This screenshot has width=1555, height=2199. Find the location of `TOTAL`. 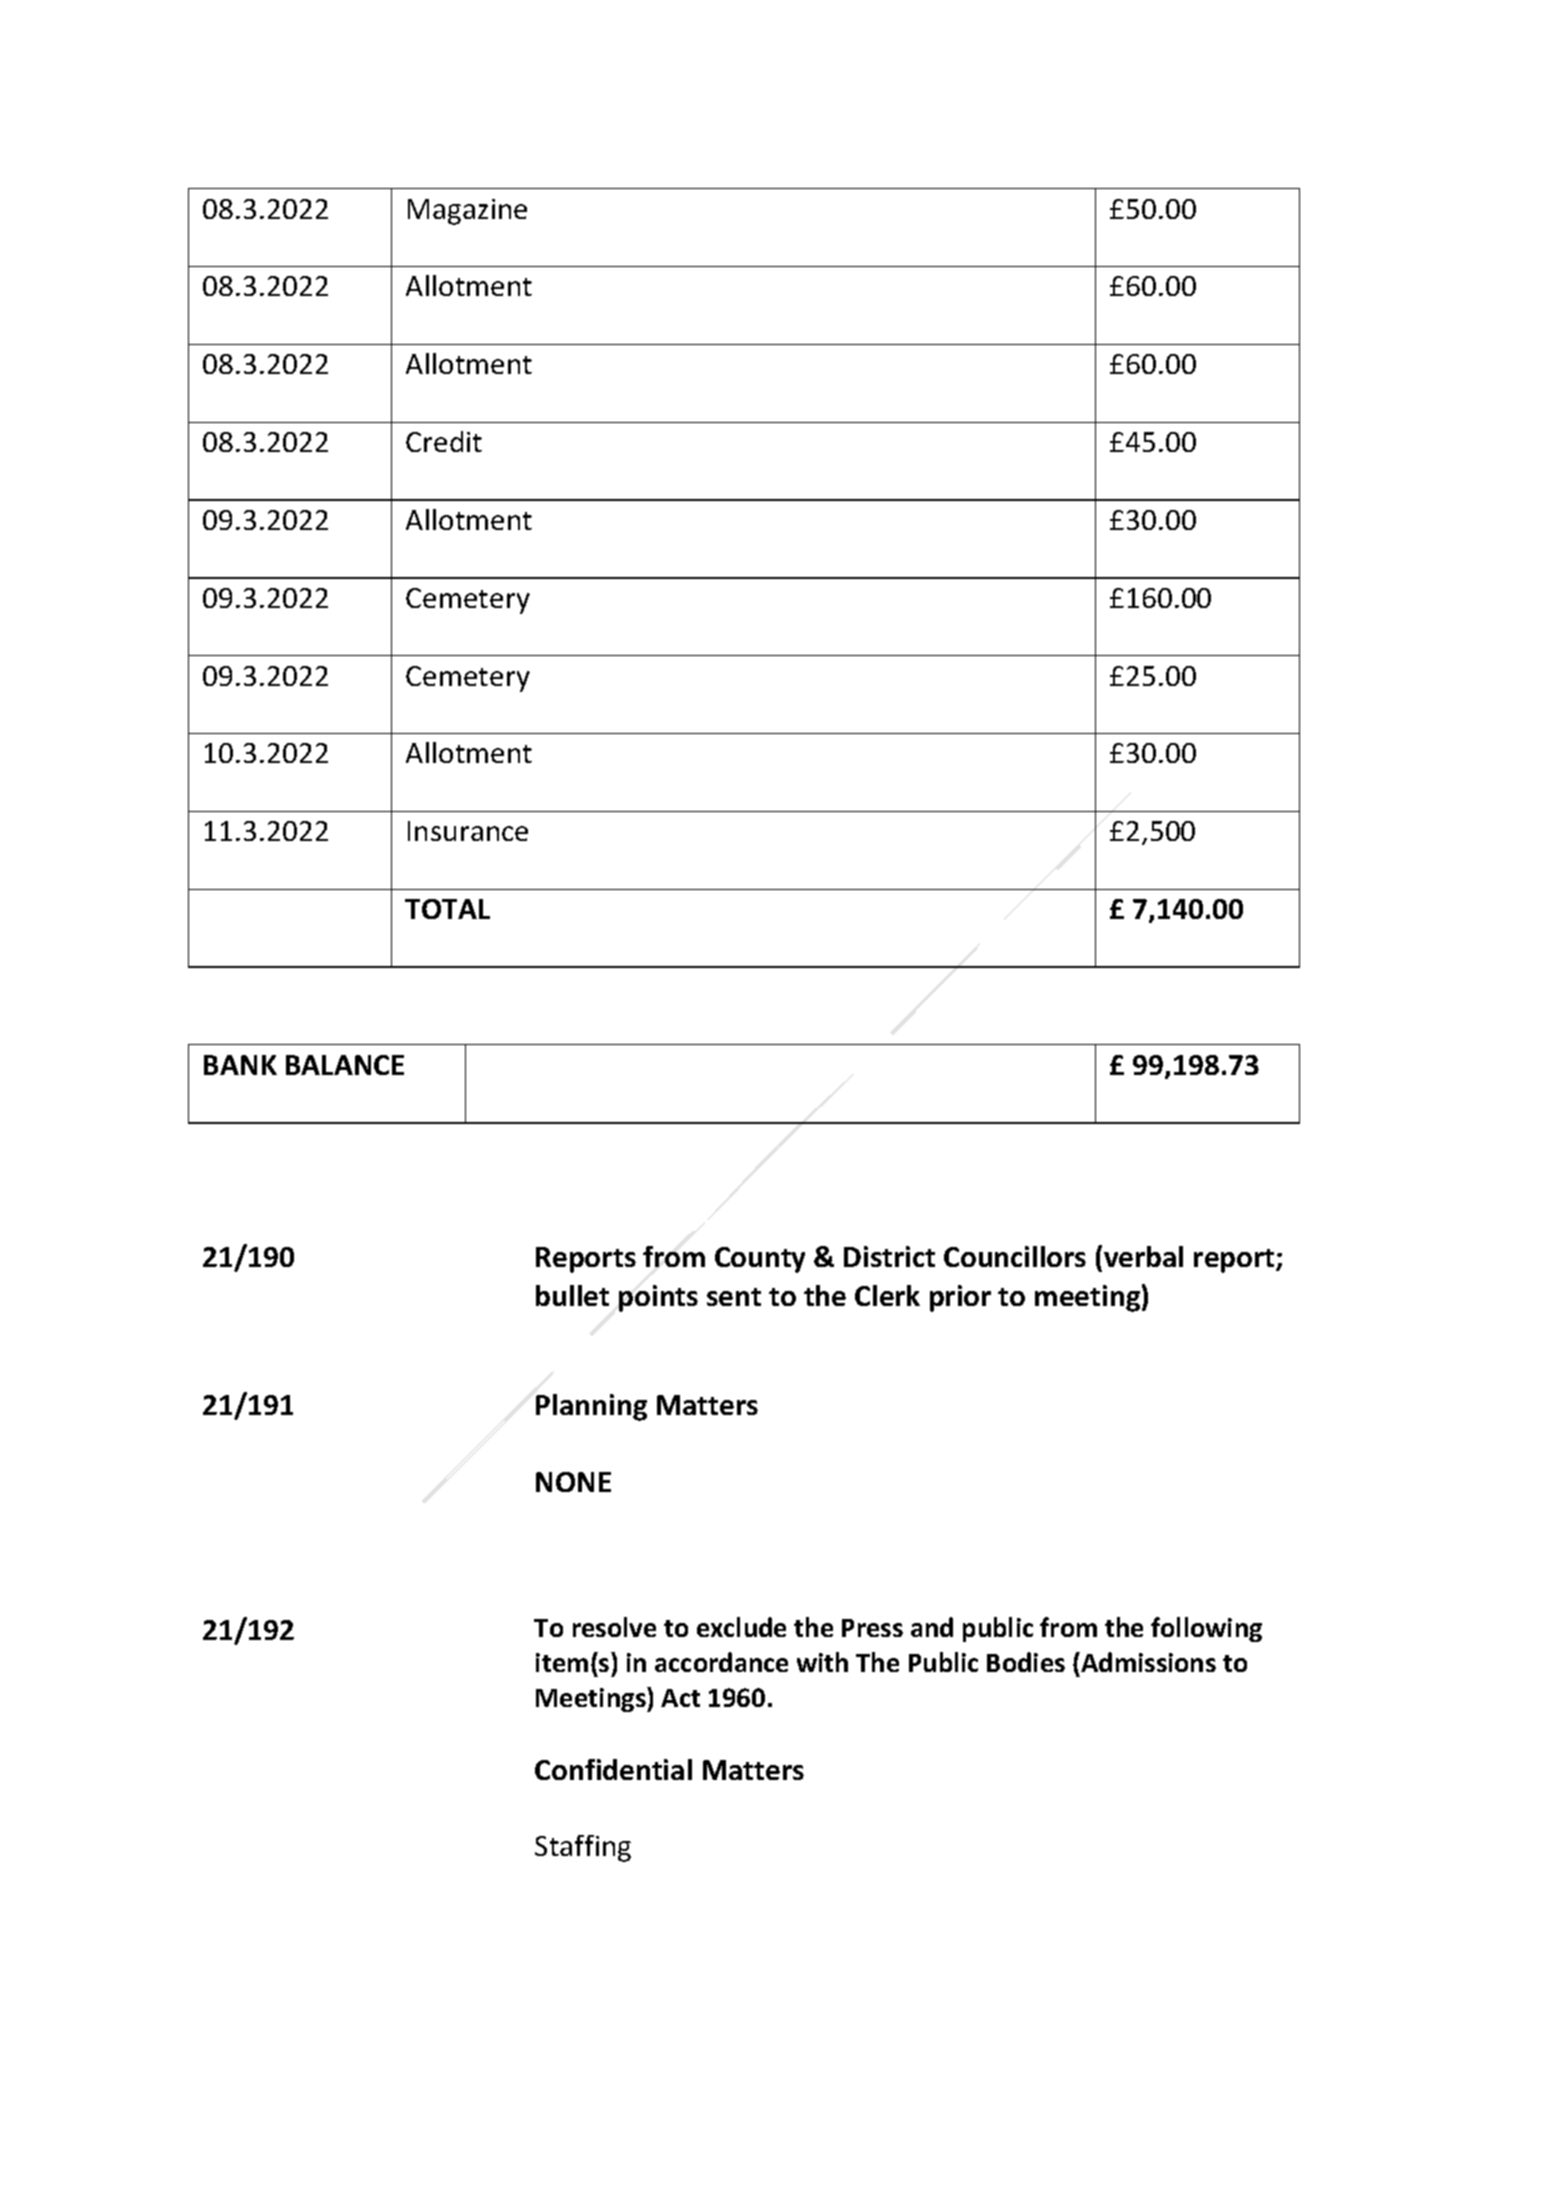

TOTAL is located at coordinates (447, 909).
